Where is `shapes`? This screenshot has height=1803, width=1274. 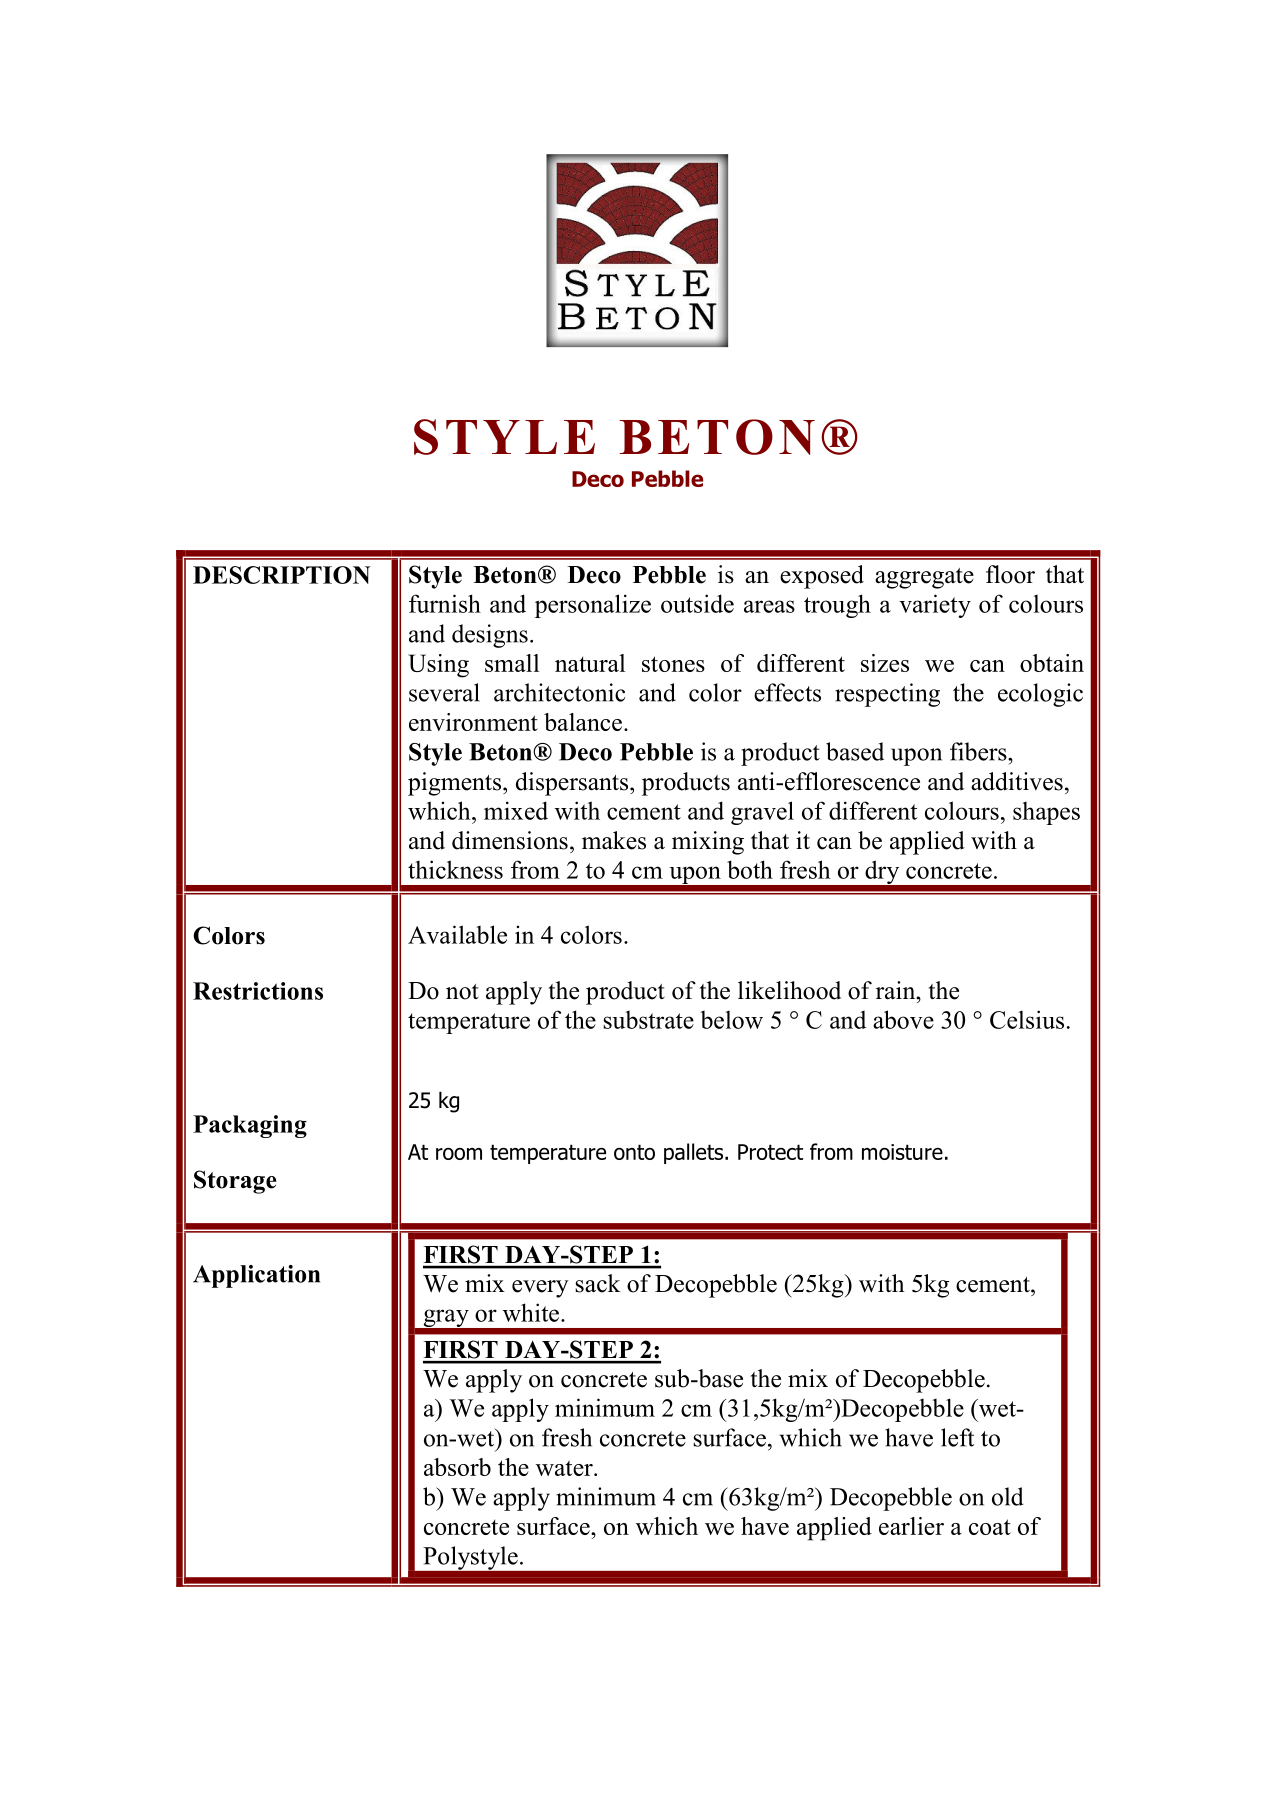
shapes is located at coordinates (1046, 813).
